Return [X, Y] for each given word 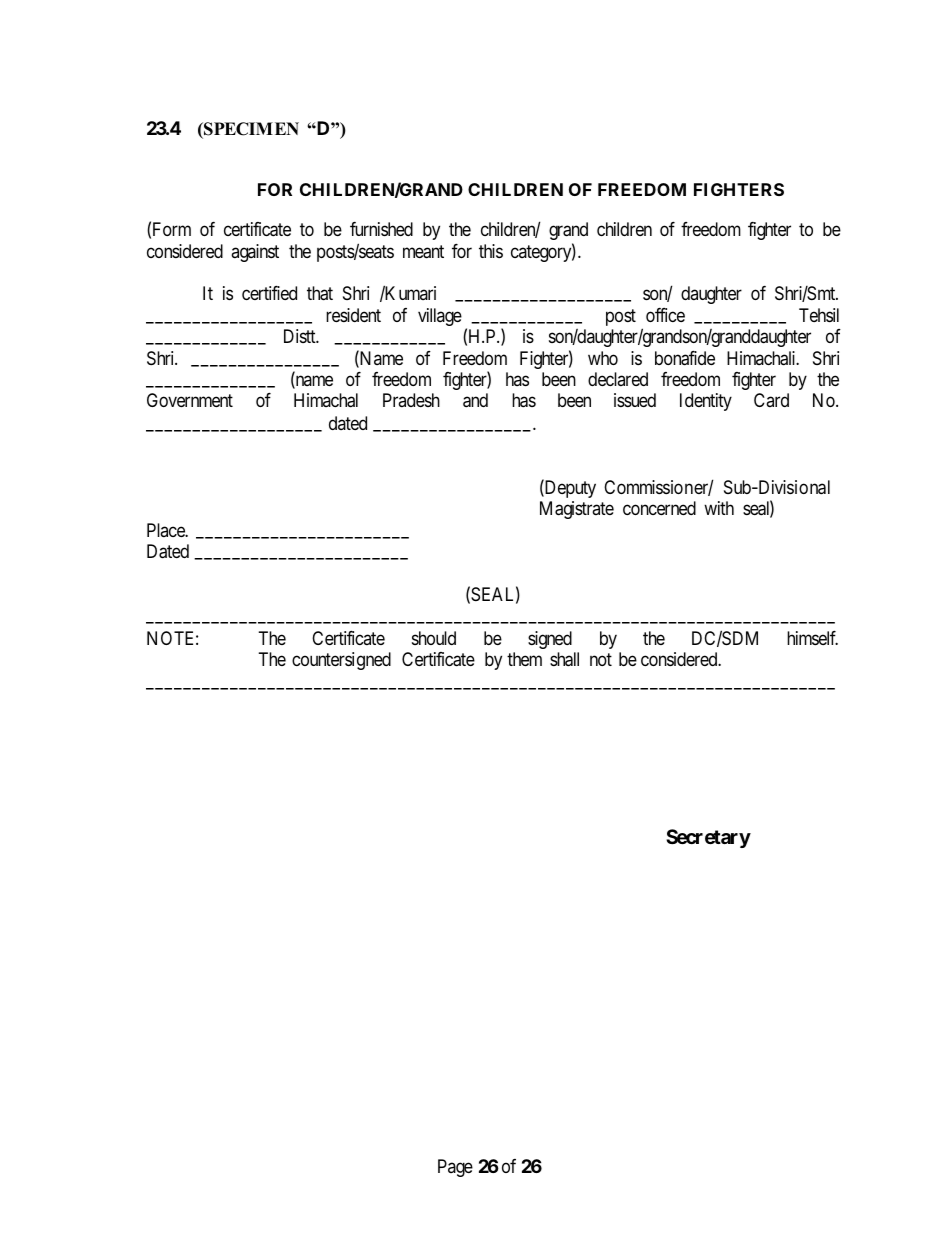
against [255, 253]
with [719, 508]
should [434, 638]
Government [190, 400]
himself [812, 638]
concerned [659, 508]
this [491, 251]
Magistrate [577, 510]
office [665, 315]
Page [455, 1168]
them [524, 659]
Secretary [708, 838]
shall [564, 659]
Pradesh [411, 400]
